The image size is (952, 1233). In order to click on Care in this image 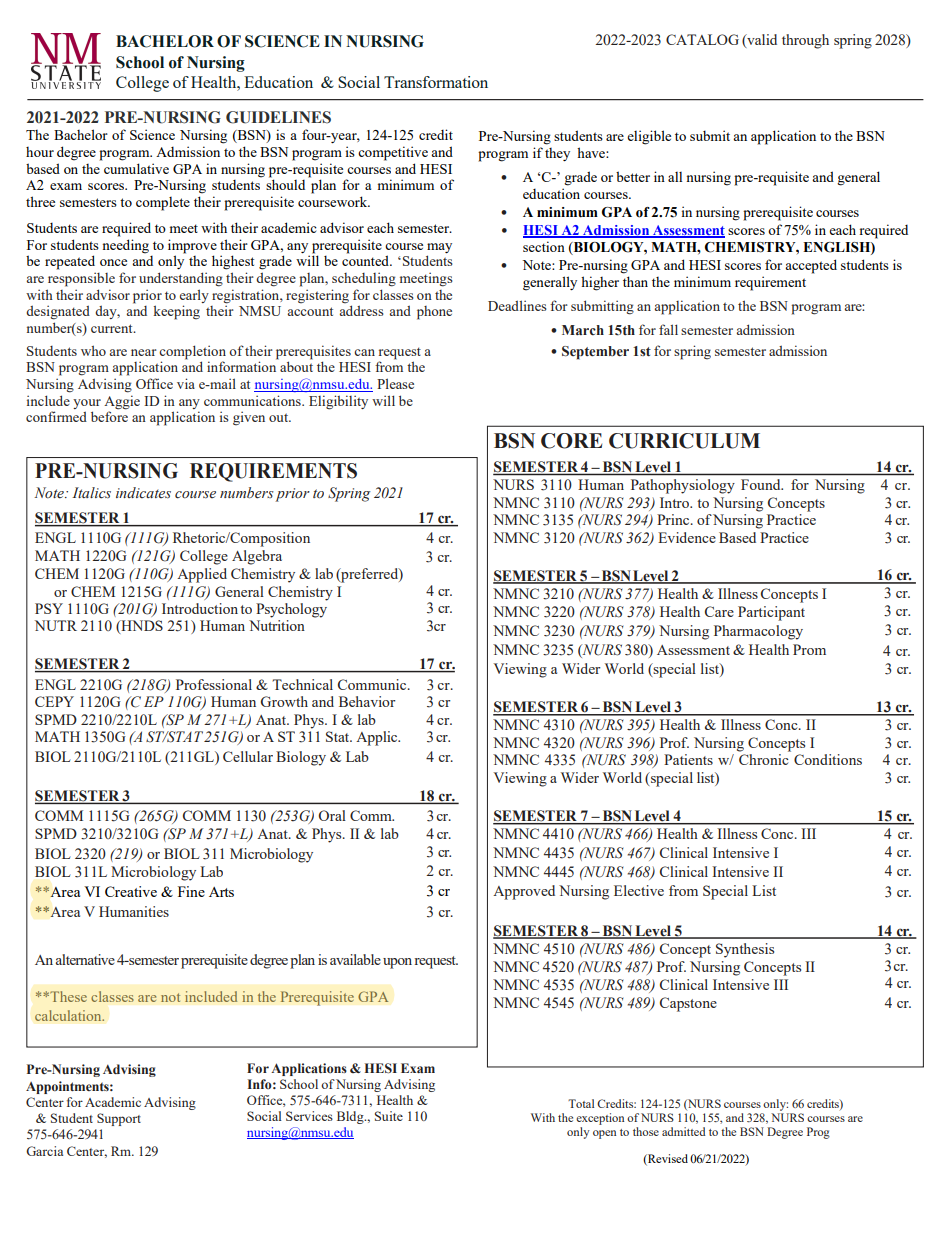, I will do `click(719, 611)`.
